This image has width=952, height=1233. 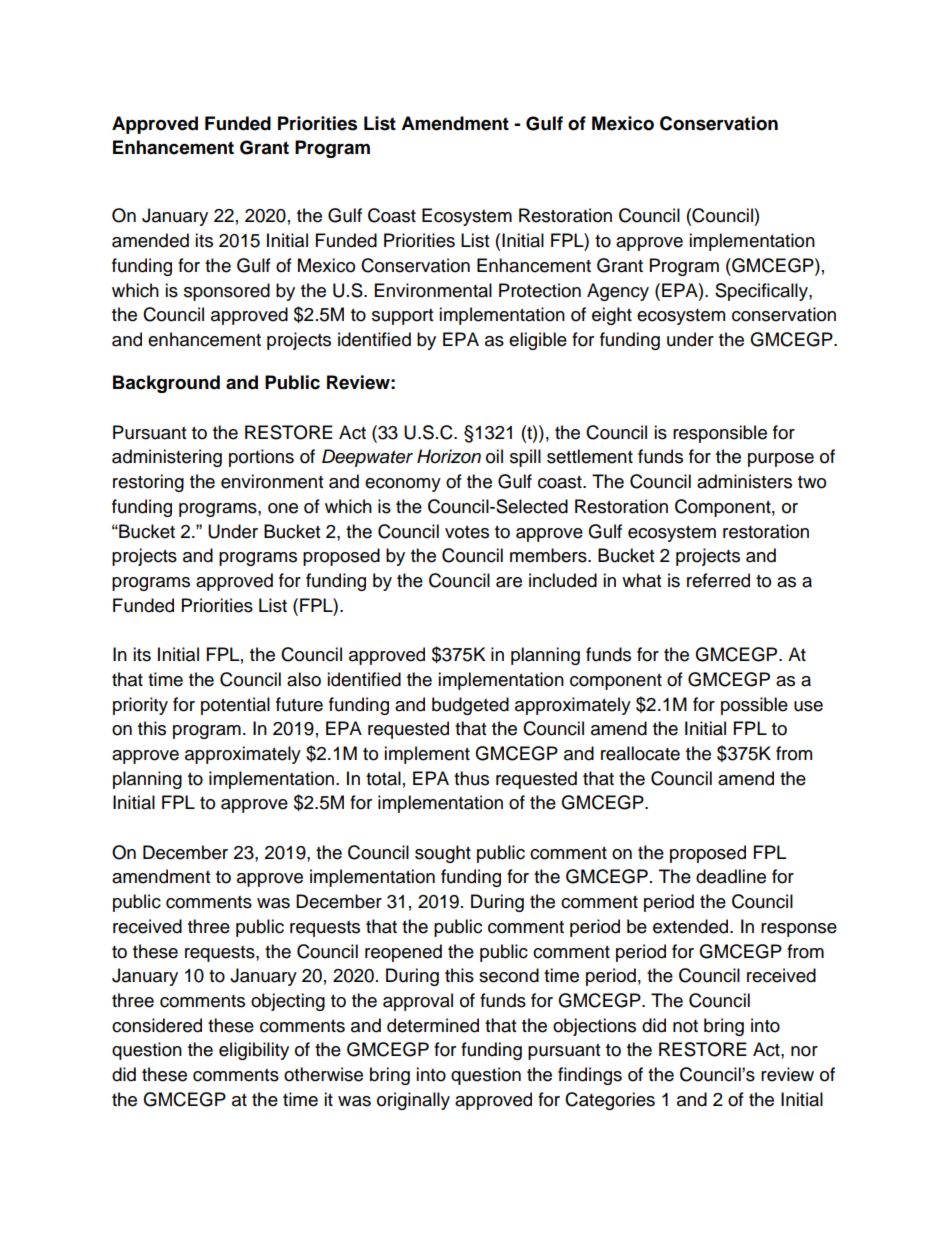 I want to click on votes, so click(x=467, y=532).
